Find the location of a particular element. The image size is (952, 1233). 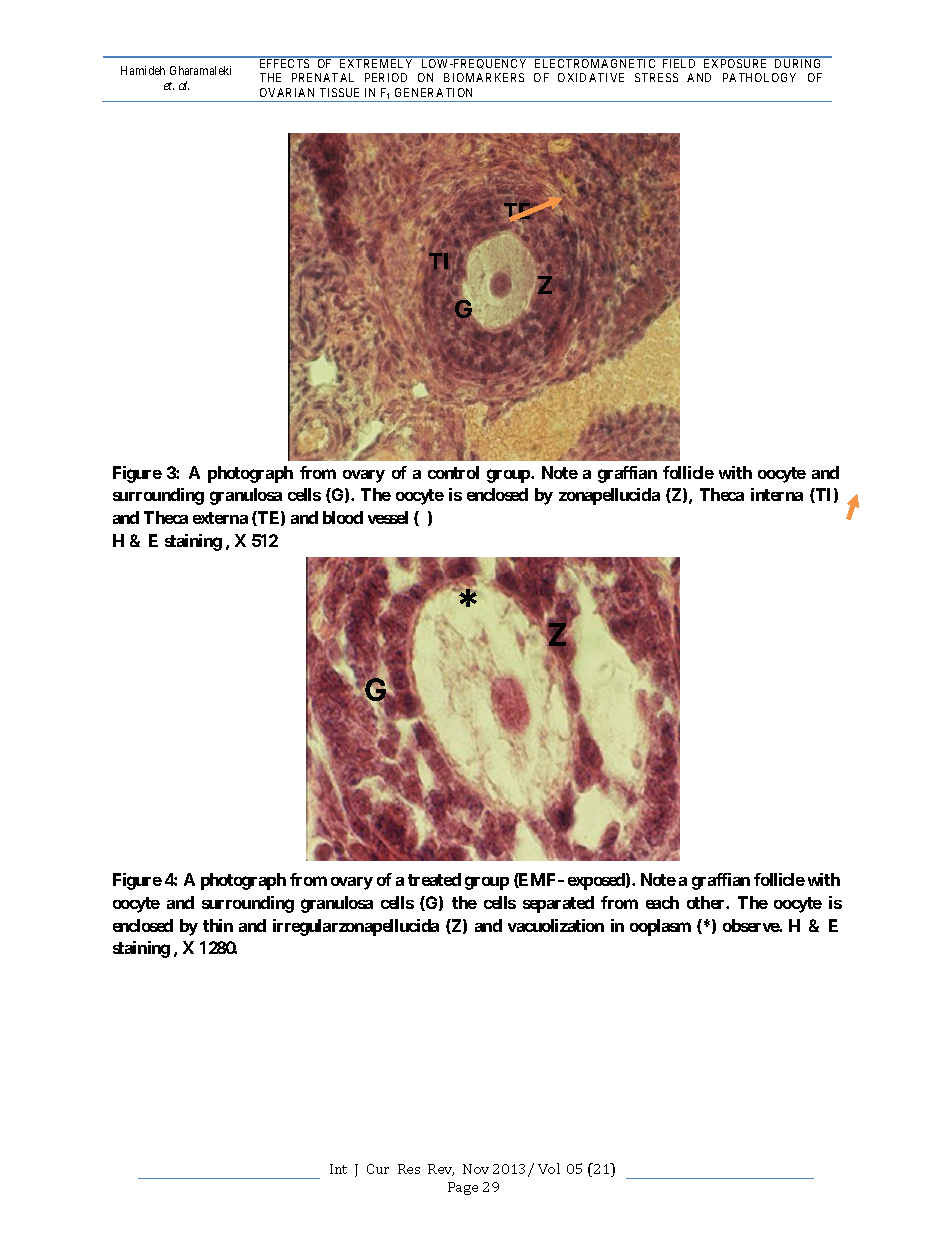

OVARIAN is located at coordinates (287, 92).
